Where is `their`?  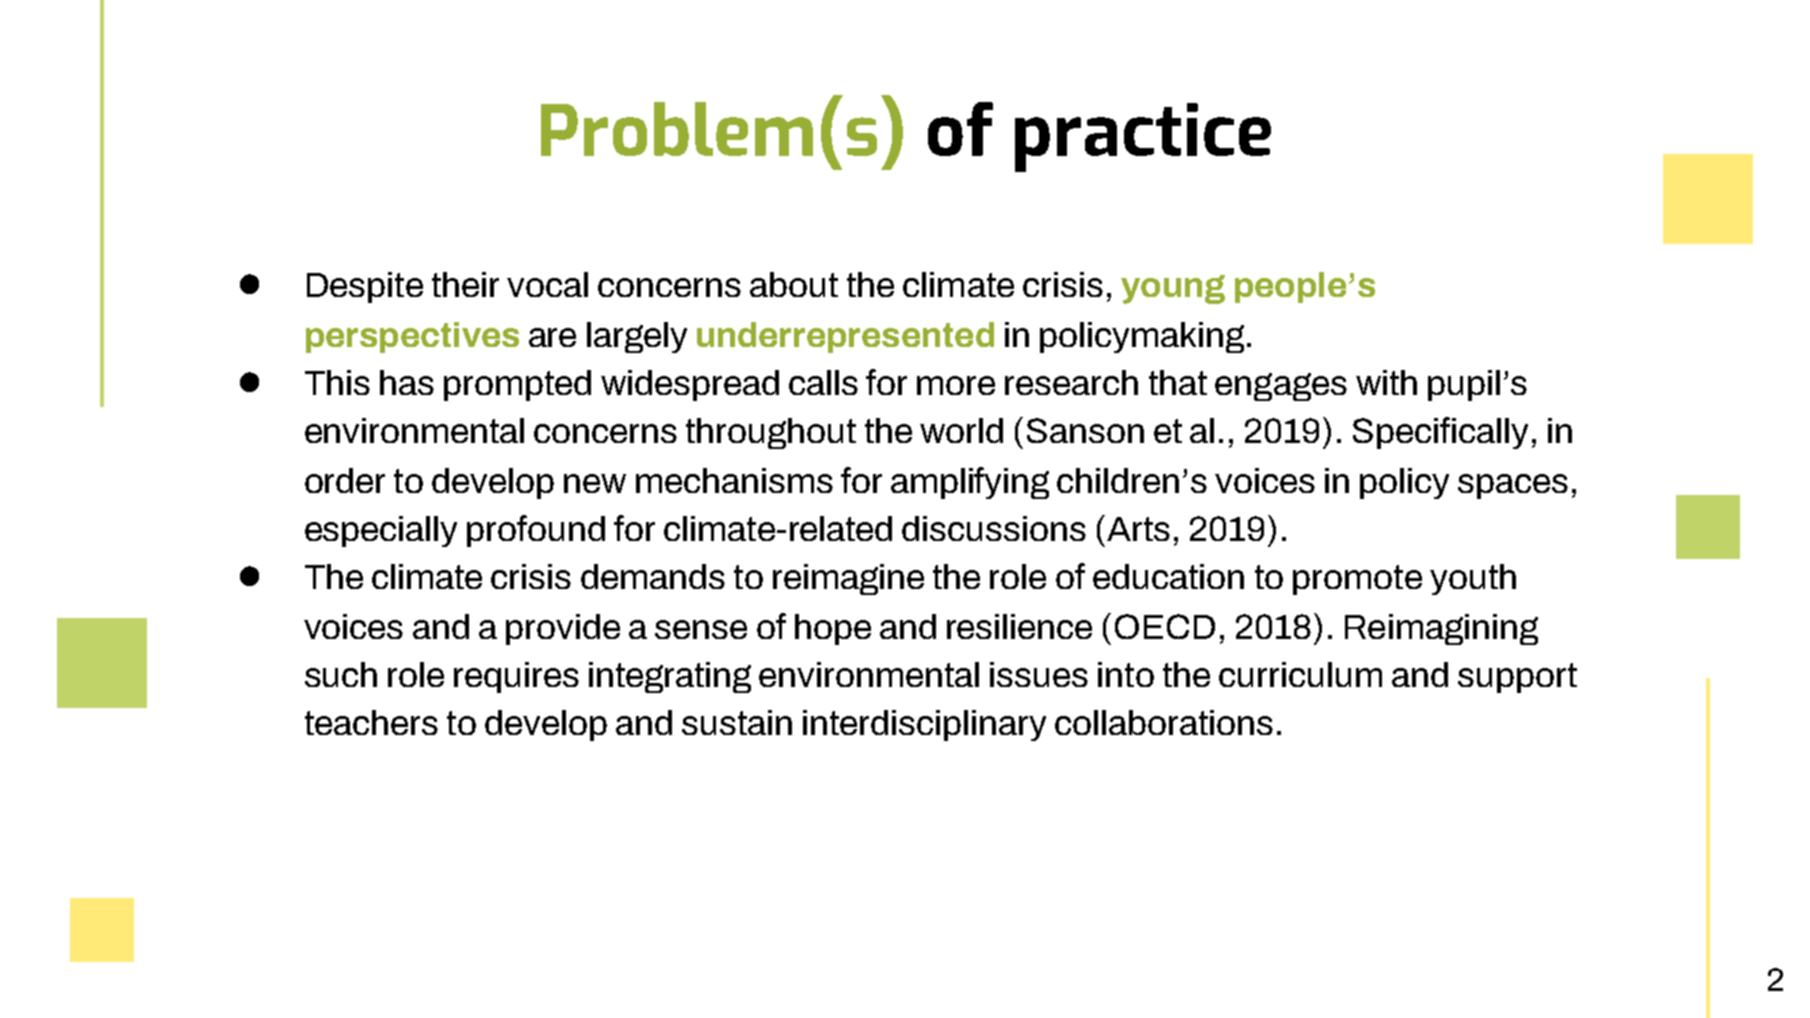
their is located at coordinates (465, 284).
